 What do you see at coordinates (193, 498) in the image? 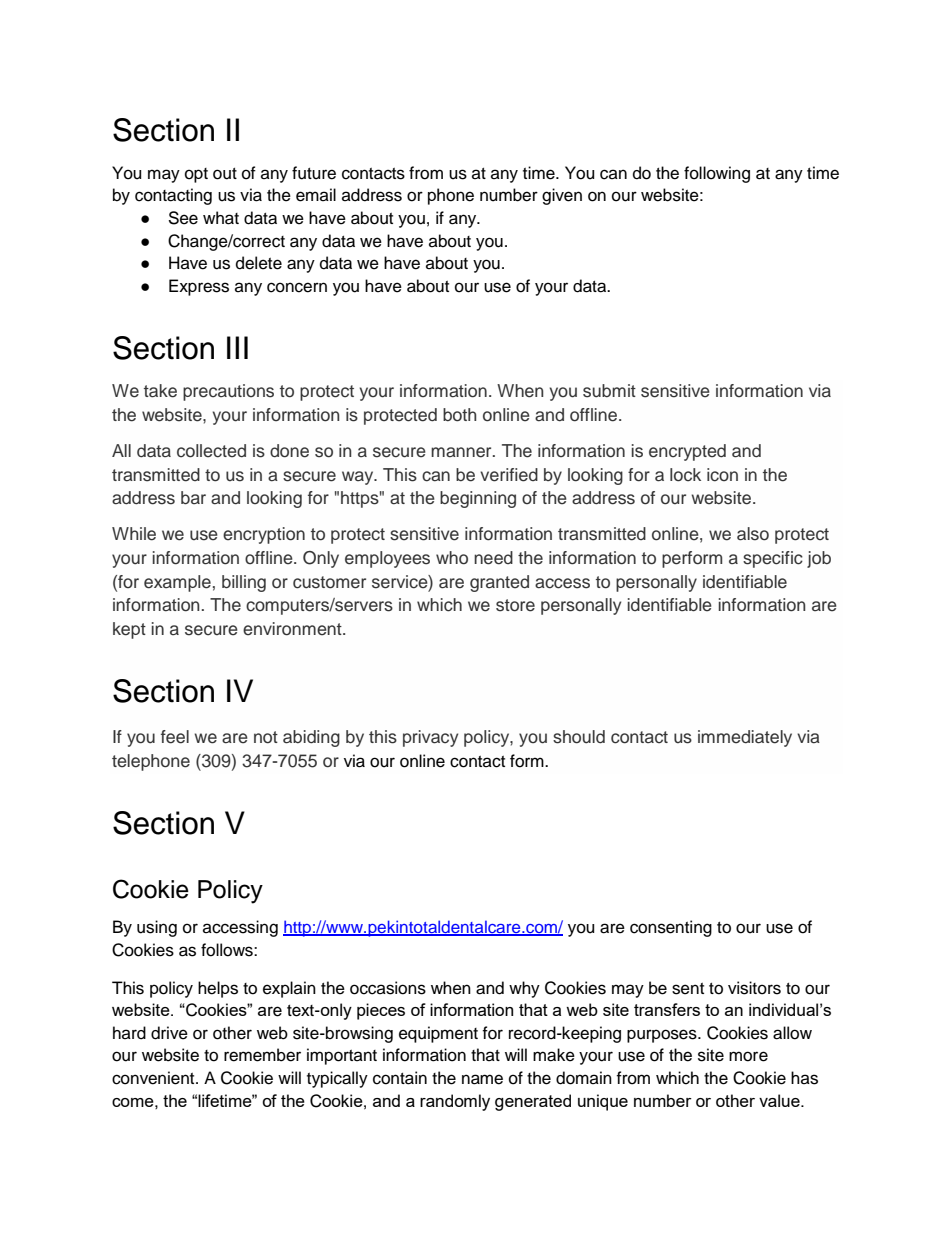
I see `bar` at bounding box center [193, 498].
